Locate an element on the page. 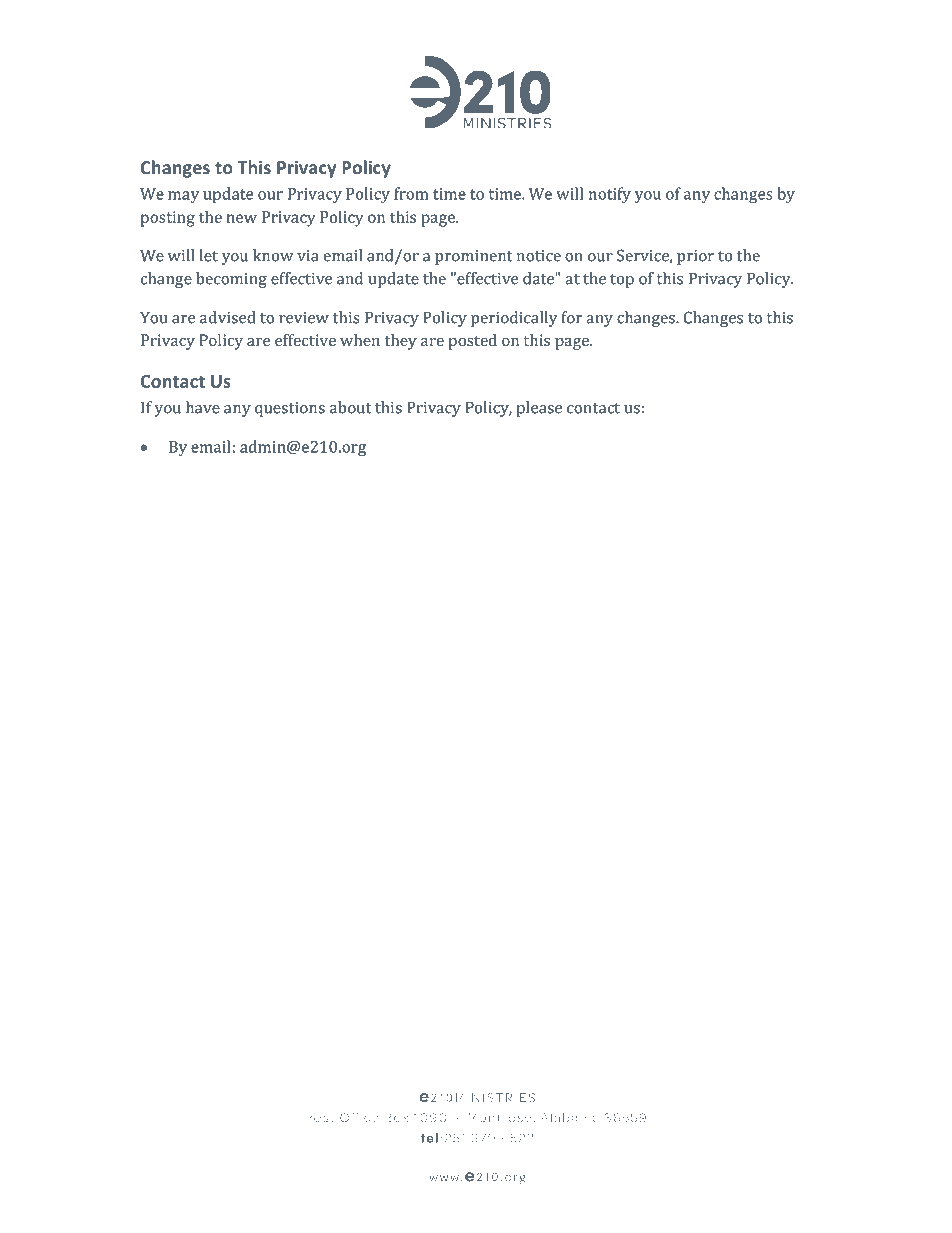  advised is located at coordinates (228, 317).
